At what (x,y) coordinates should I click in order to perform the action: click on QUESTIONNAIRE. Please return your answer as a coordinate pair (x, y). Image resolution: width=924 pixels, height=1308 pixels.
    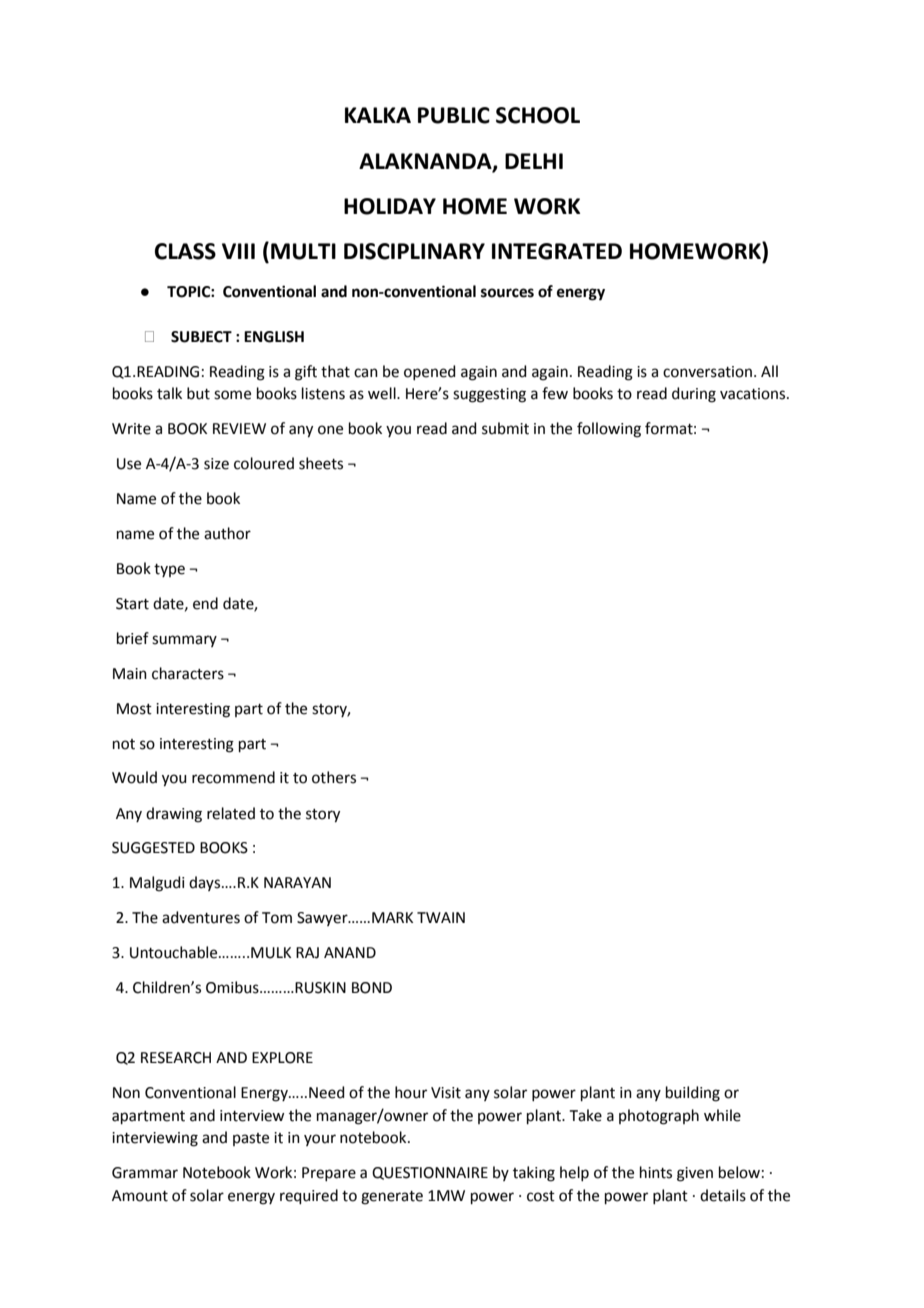
    Looking at the image, I should click on (430, 1173).
